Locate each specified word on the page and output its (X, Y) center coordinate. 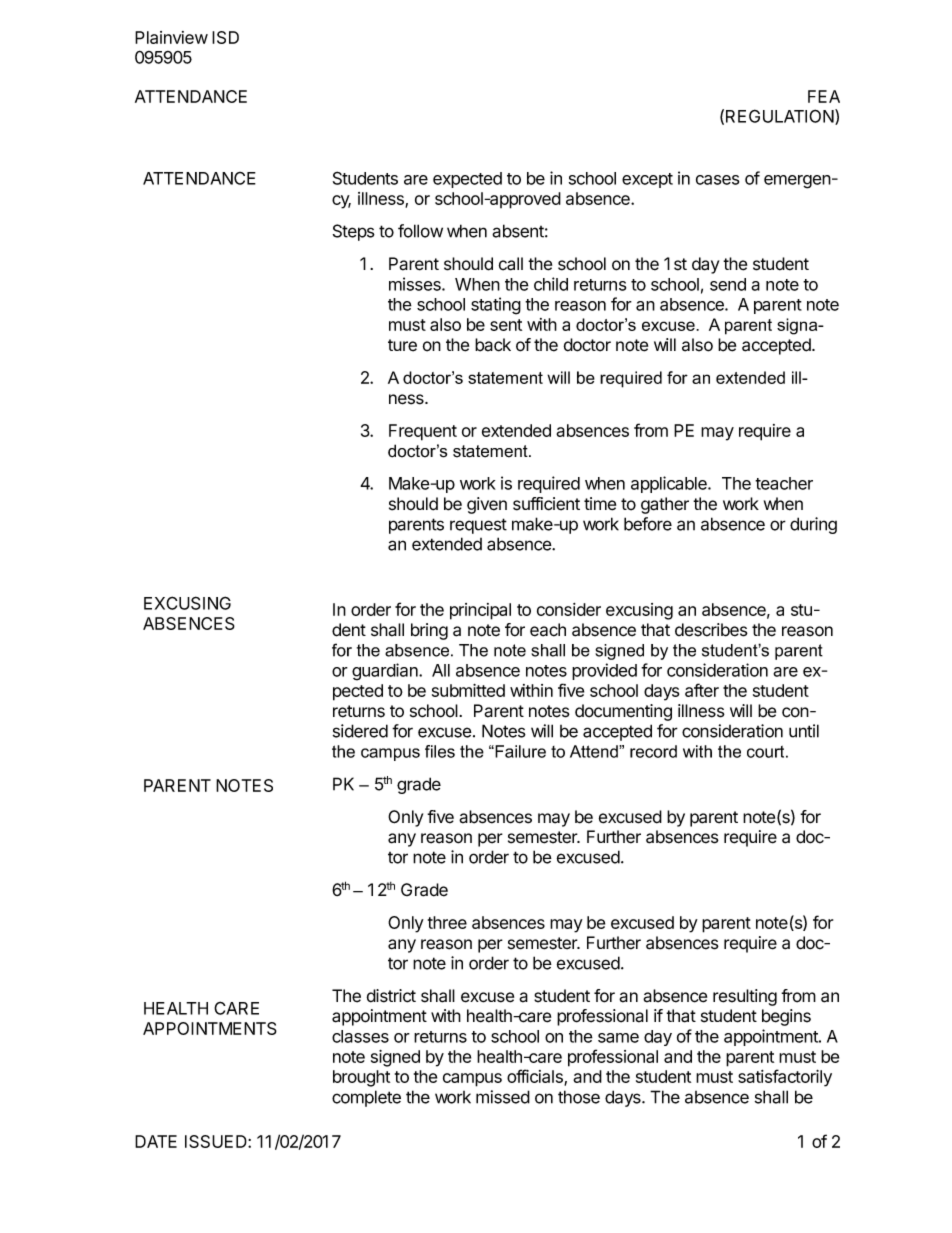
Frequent (423, 432)
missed (503, 1097)
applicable (670, 484)
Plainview (171, 37)
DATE (156, 1141)
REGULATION (781, 117)
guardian (386, 672)
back (493, 345)
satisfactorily (785, 1078)
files (440, 751)
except (647, 180)
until (804, 731)
